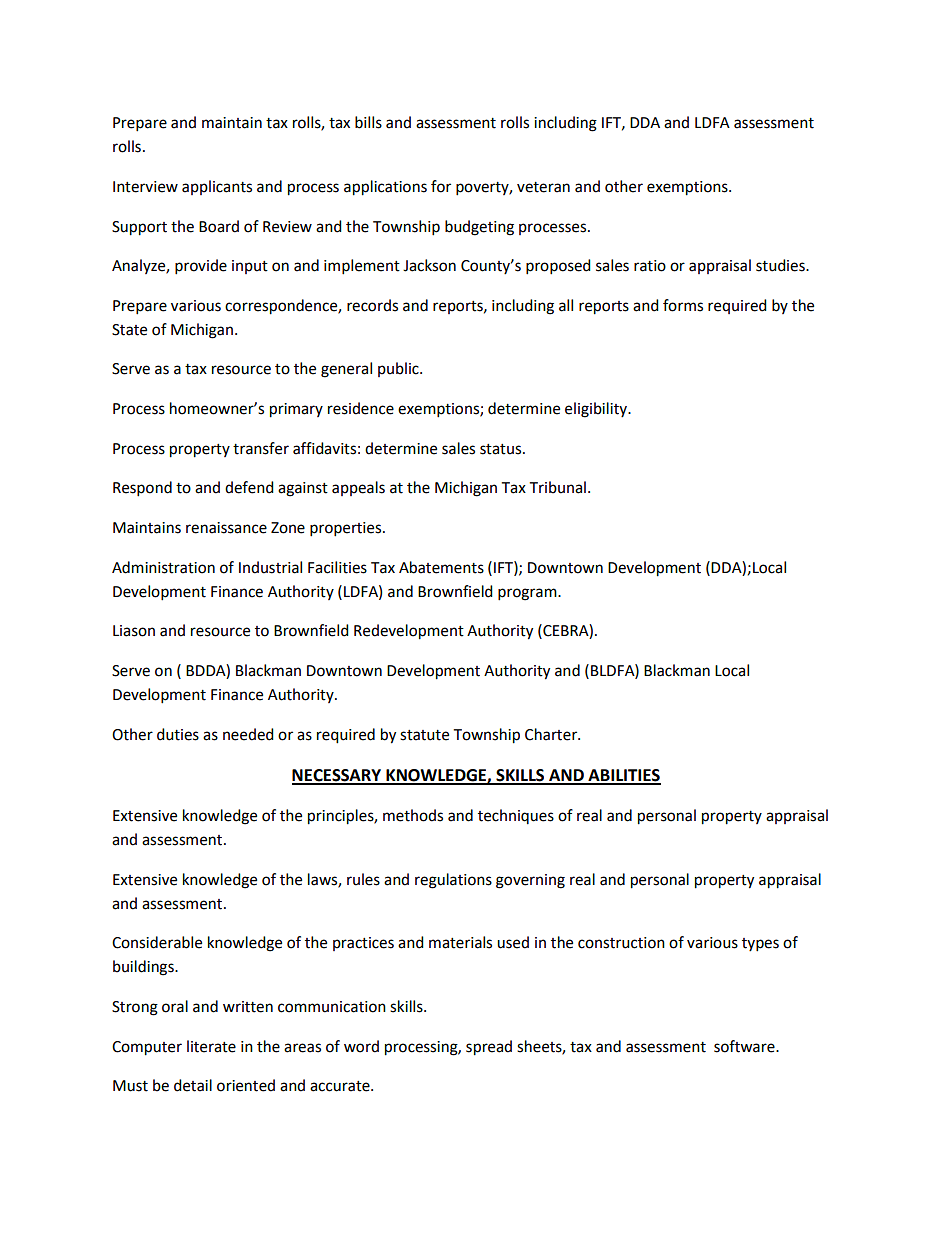 Image resolution: width=952 pixels, height=1233 pixels. What do you see at coordinates (217, 187) in the document?
I see `applicants` at bounding box center [217, 187].
